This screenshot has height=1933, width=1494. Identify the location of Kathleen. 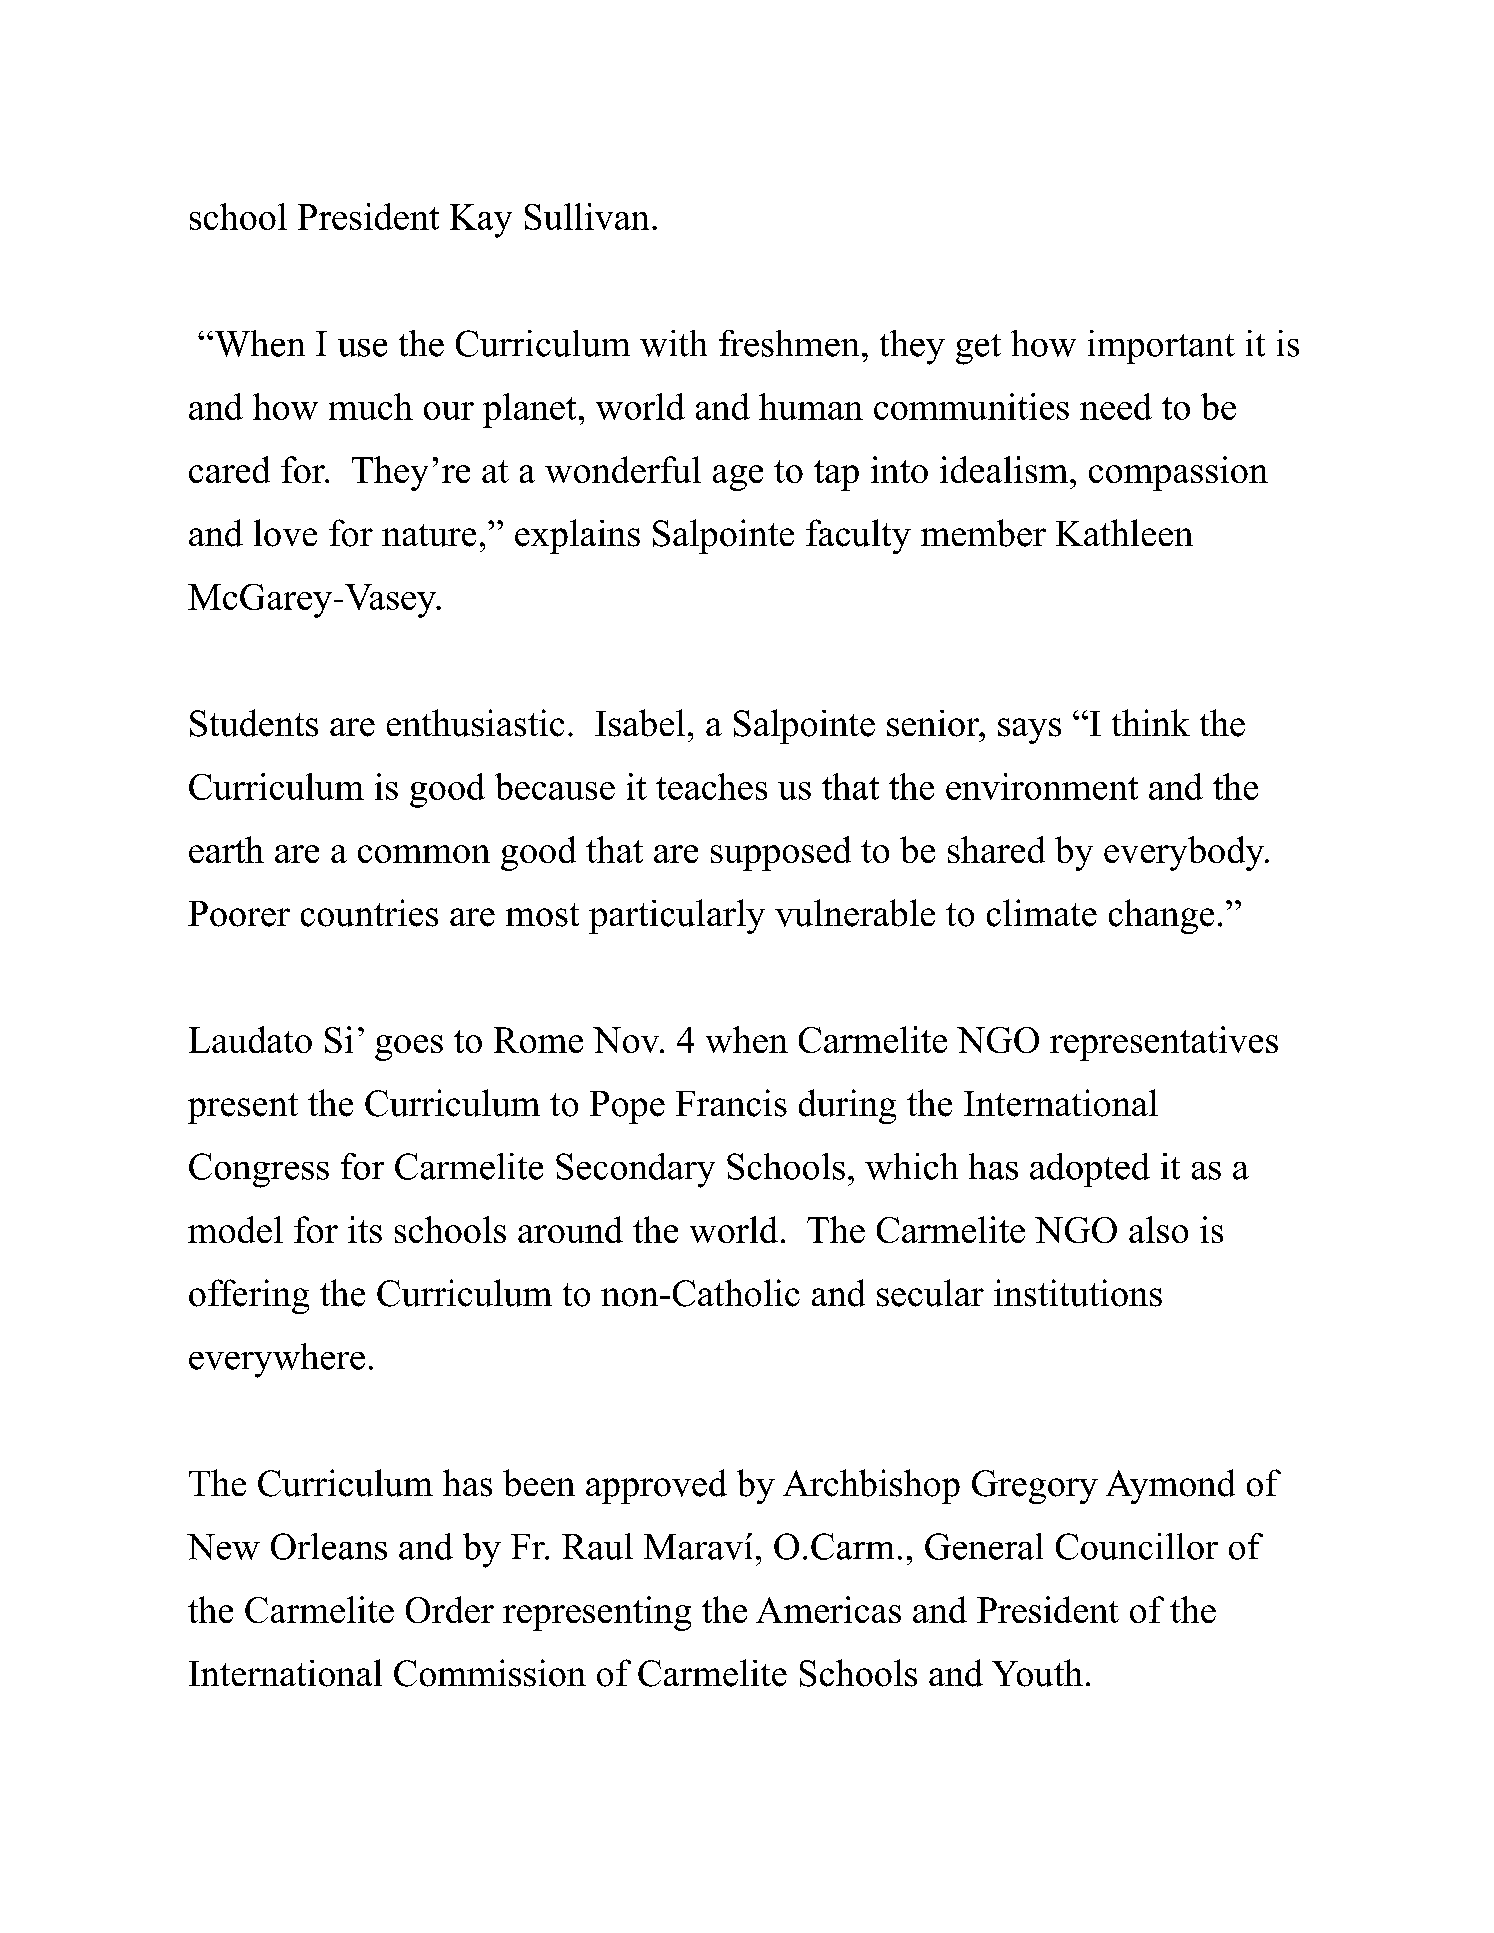
(1124, 532).
